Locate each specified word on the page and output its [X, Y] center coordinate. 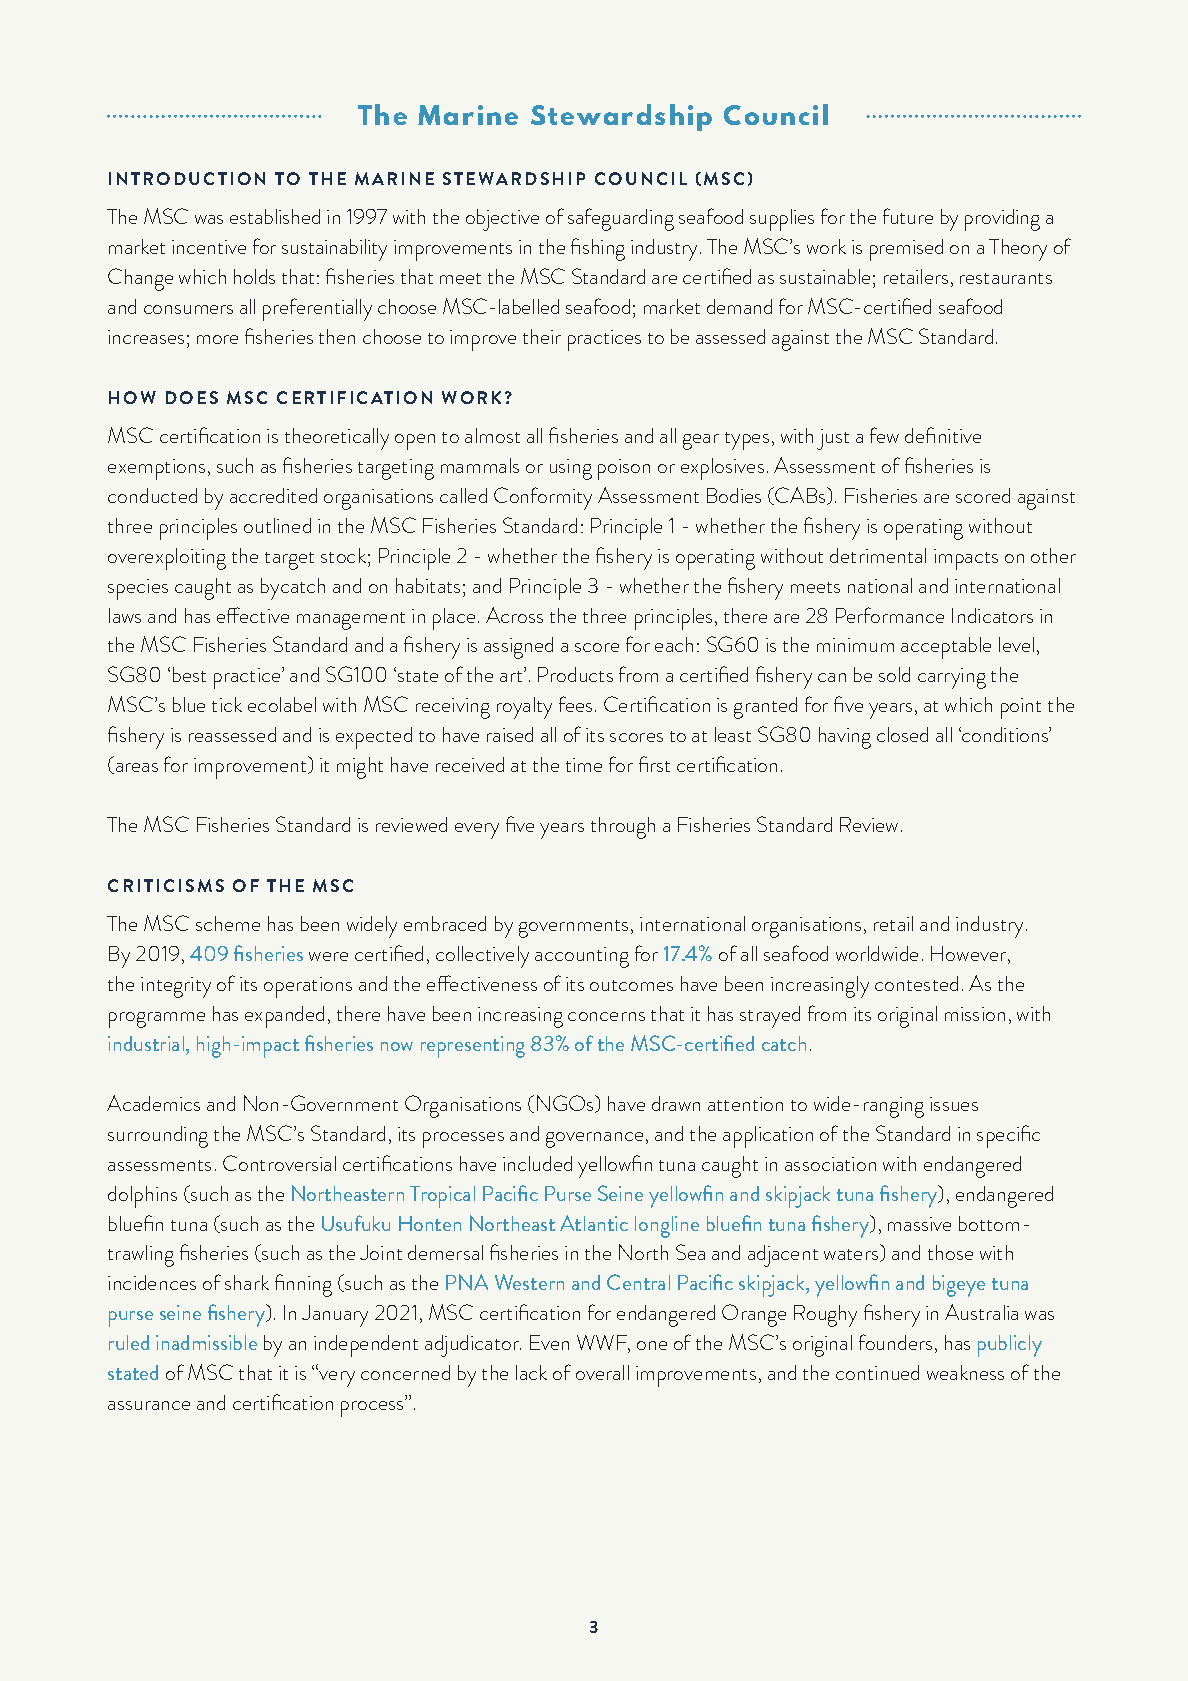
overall [602, 1372]
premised [906, 250]
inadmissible [206, 1342]
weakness [965, 1372]
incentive [209, 247]
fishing [598, 249]
